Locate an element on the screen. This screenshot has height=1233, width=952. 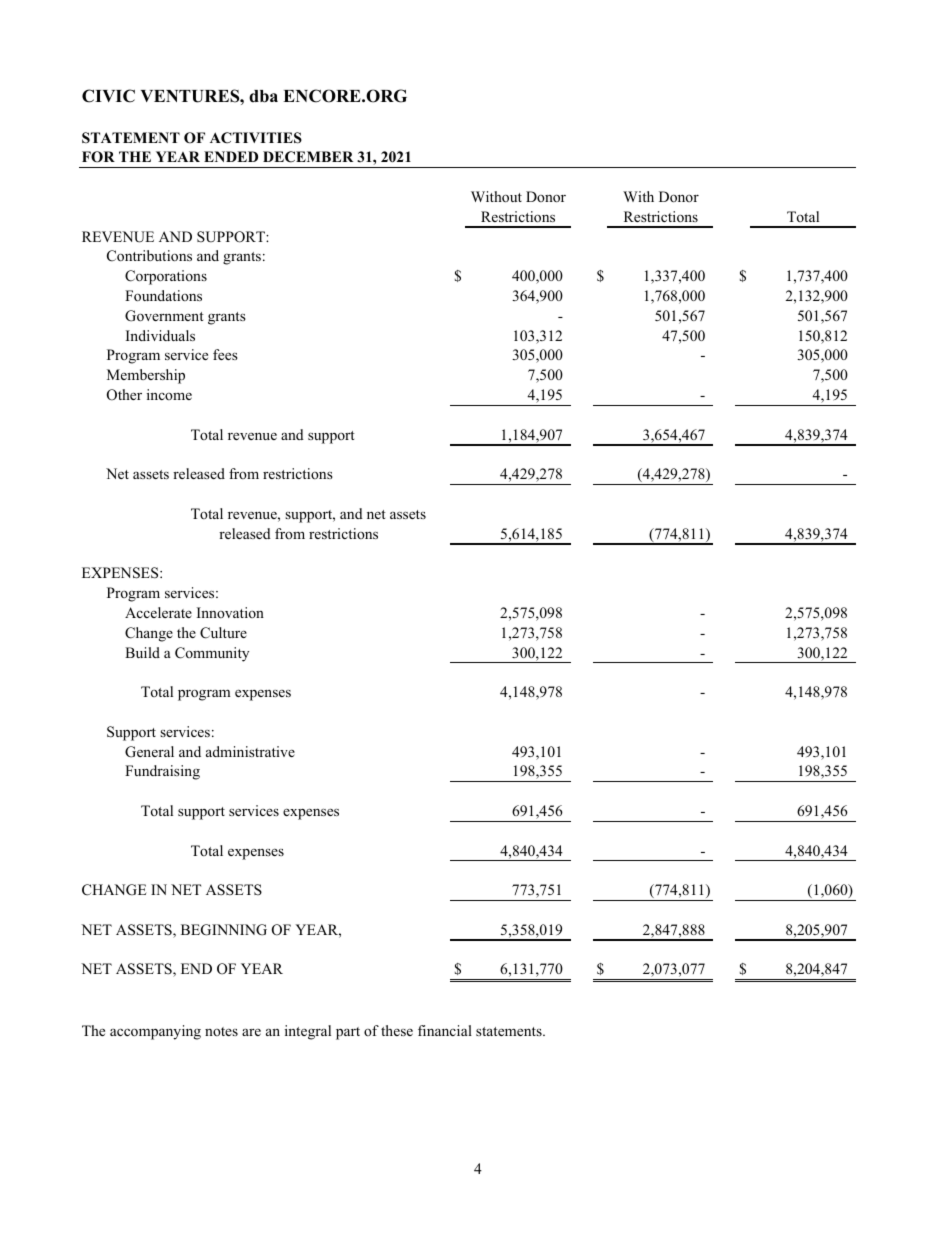
these is located at coordinates (397, 1030).
